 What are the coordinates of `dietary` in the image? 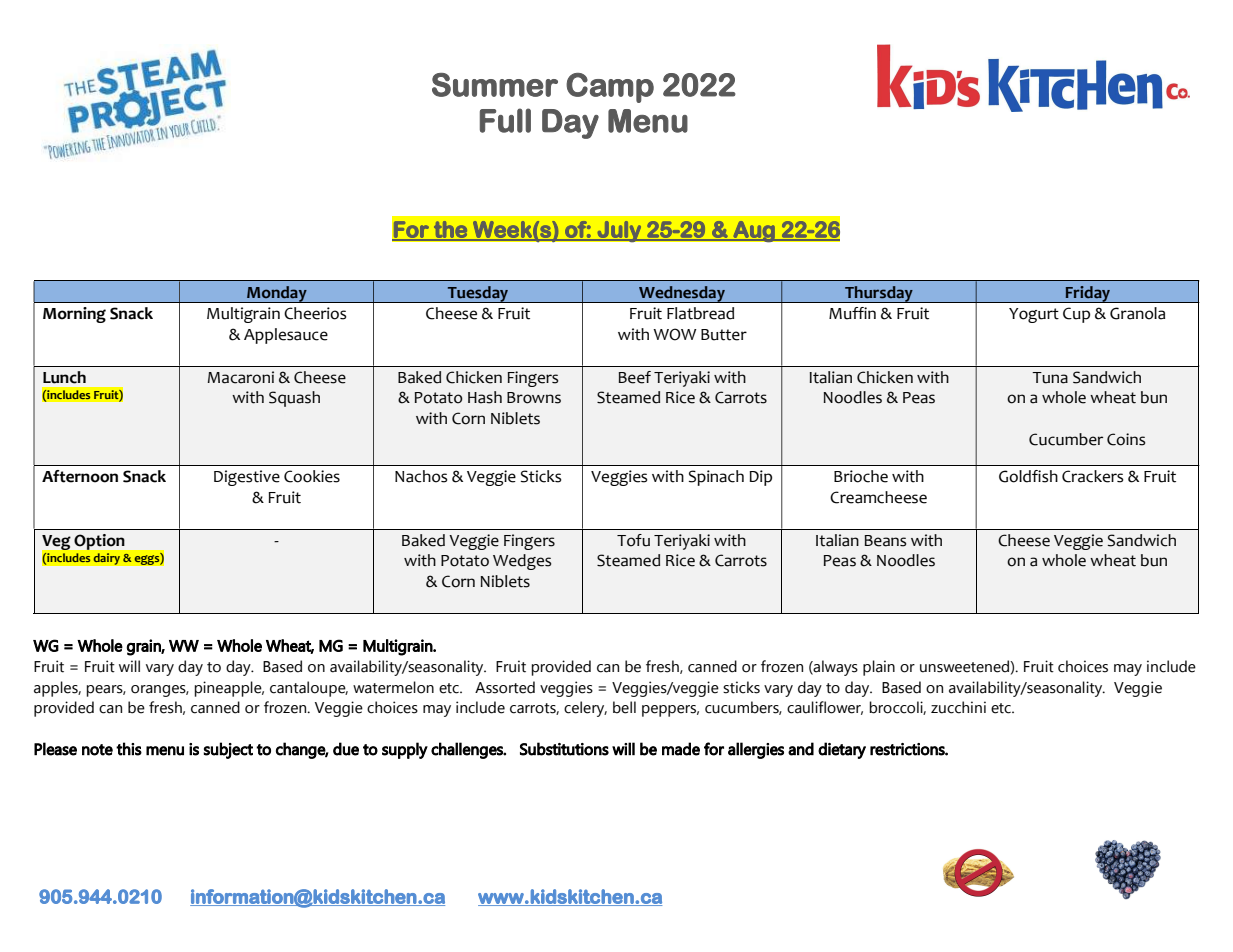 It's located at (842, 750).
